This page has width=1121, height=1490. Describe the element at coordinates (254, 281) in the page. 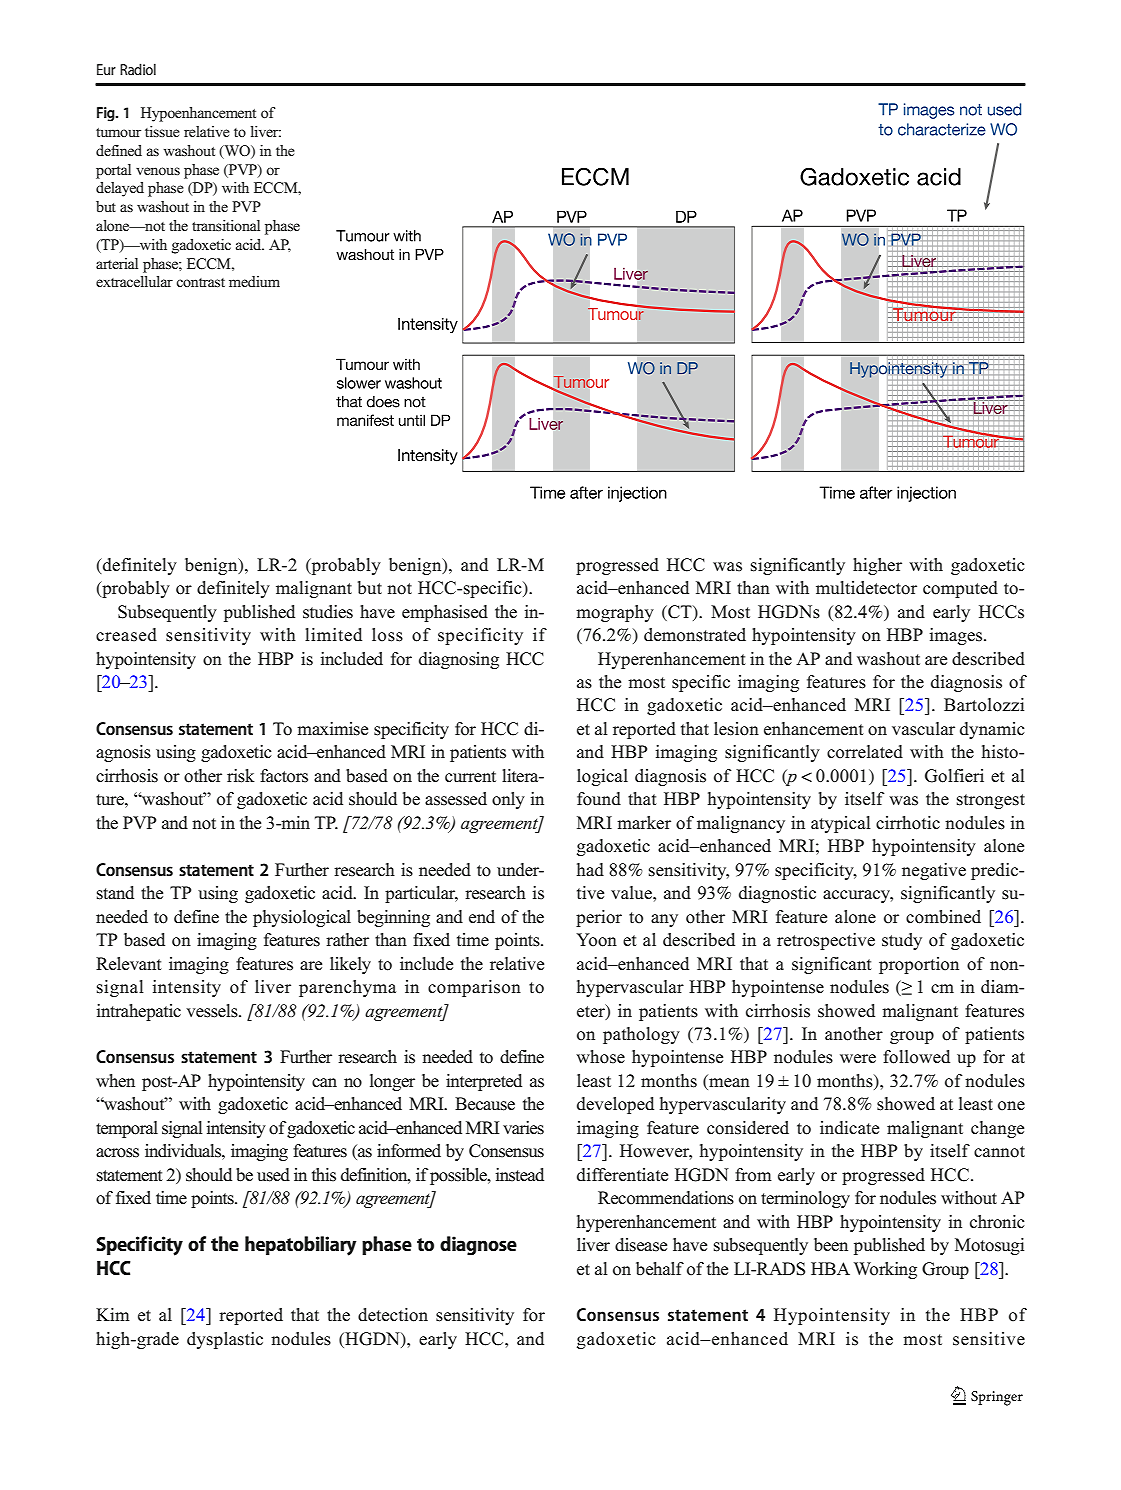

I see `medium` at that location.
